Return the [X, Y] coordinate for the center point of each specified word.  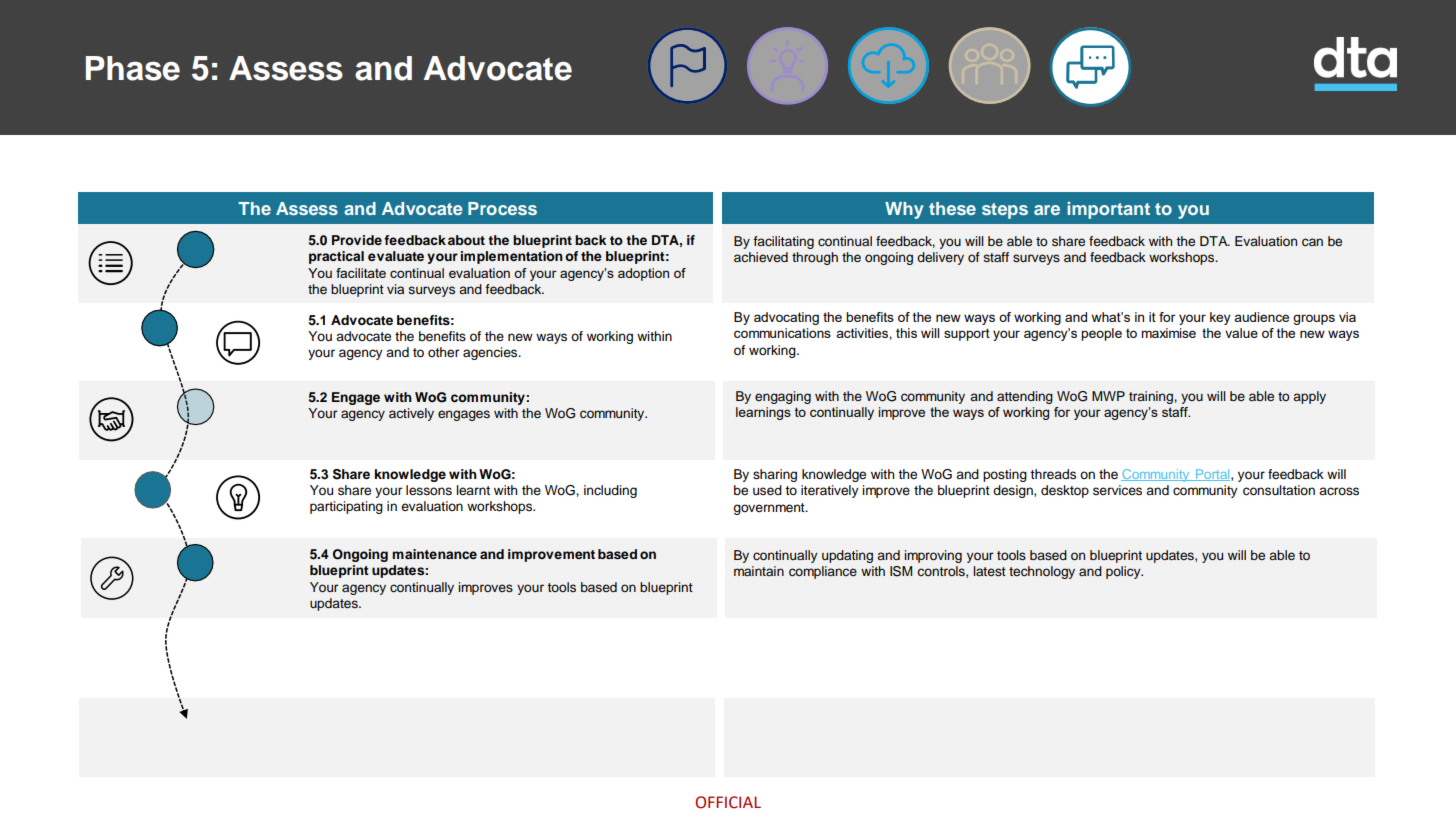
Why [904, 210]
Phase [133, 68]
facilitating [783, 242]
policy [1124, 572]
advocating [786, 318]
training [1152, 397]
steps [1005, 211]
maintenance [434, 554]
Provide [357, 240]
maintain [759, 571]
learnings [763, 413]
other [443, 352]
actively [411, 414]
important [1108, 210]
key [1220, 318]
